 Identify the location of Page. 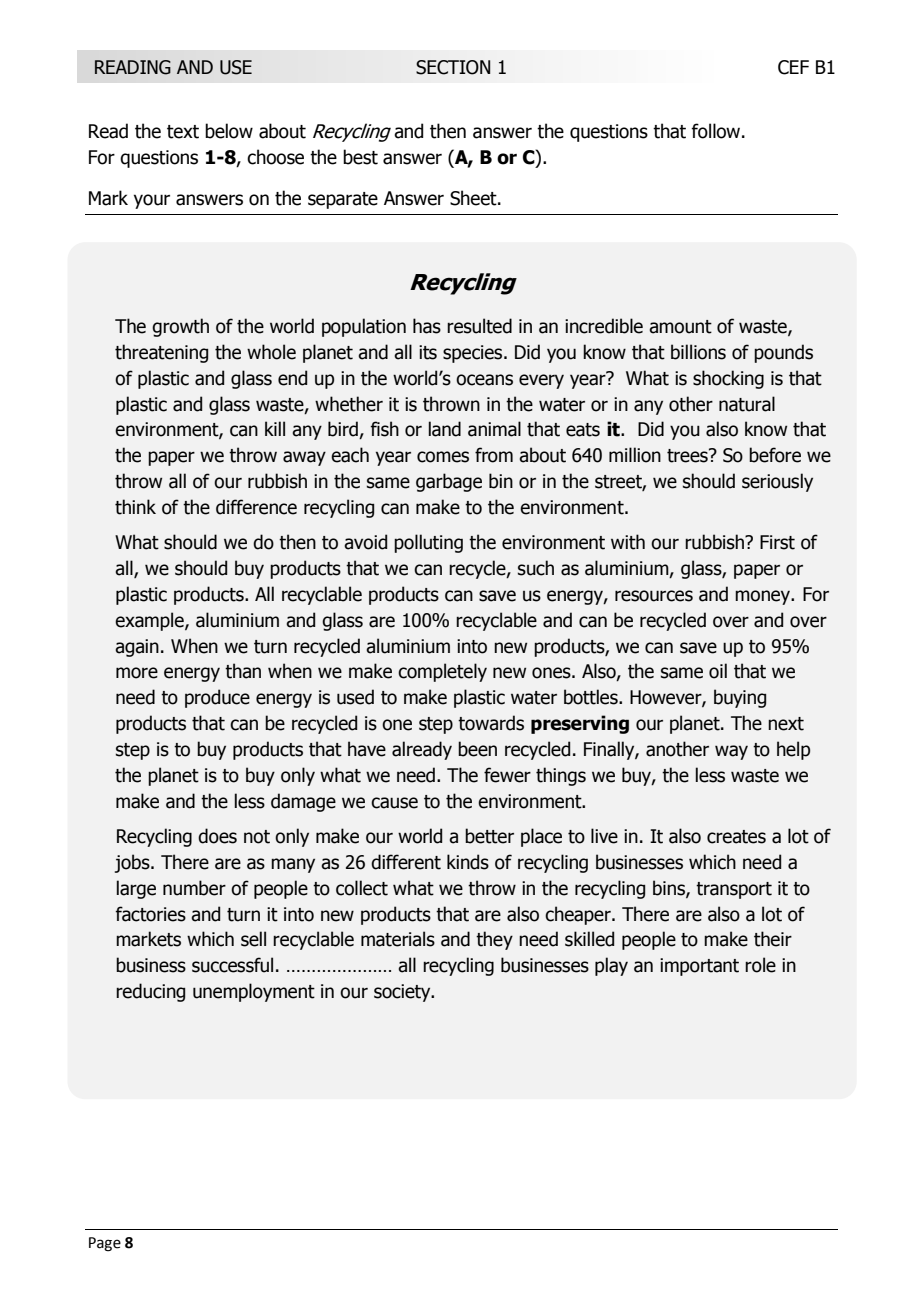
(105, 1244).
